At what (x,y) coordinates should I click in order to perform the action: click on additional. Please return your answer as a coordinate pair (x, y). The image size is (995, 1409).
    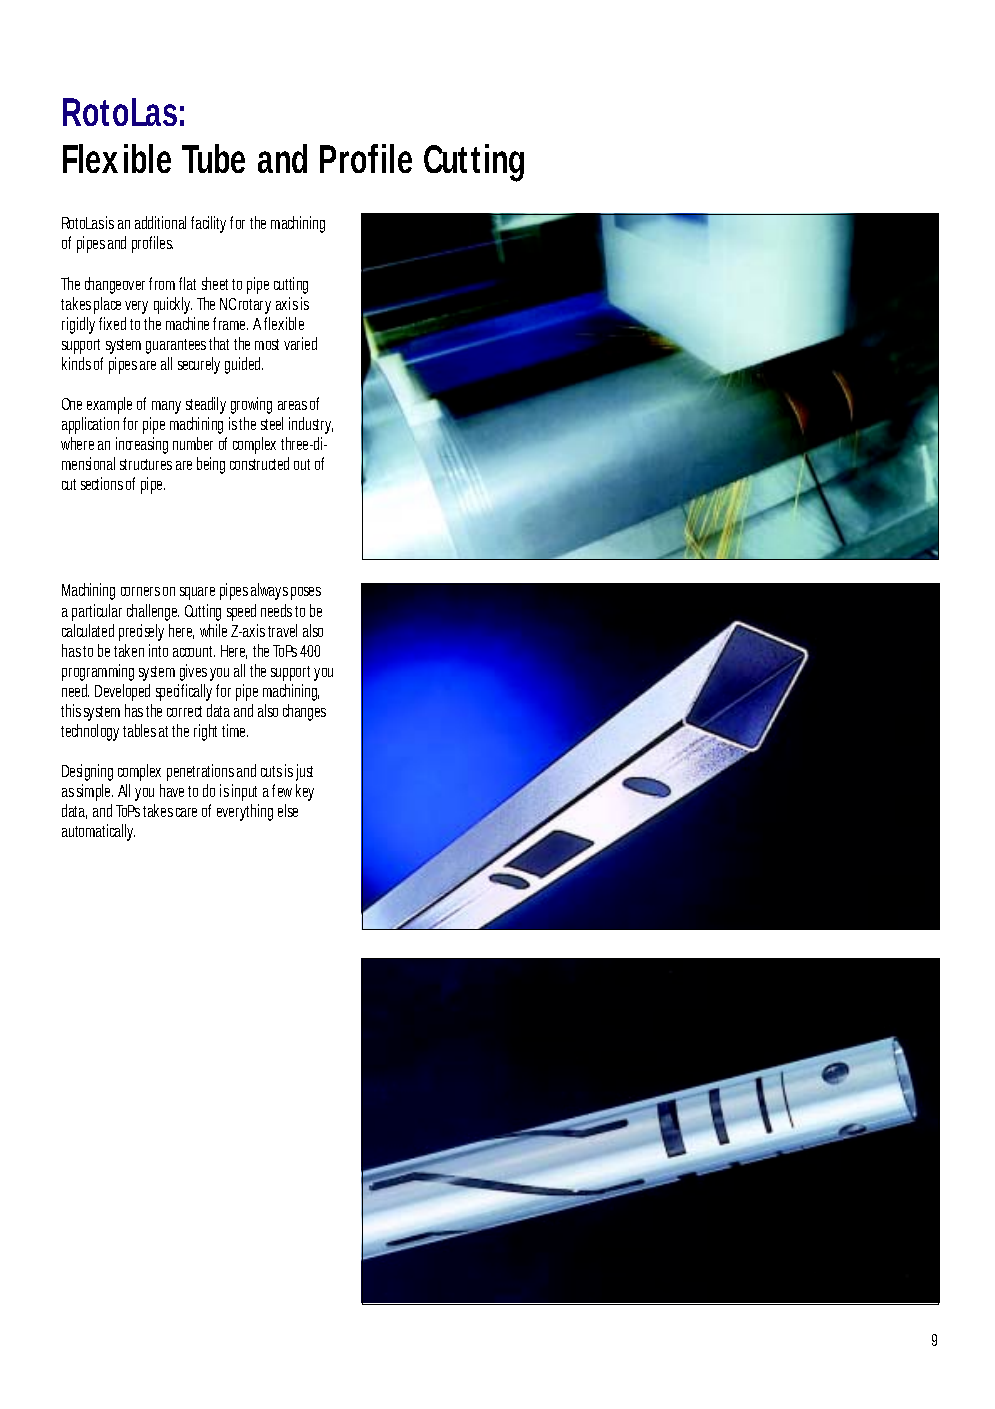
    Looking at the image, I should click on (160, 222).
